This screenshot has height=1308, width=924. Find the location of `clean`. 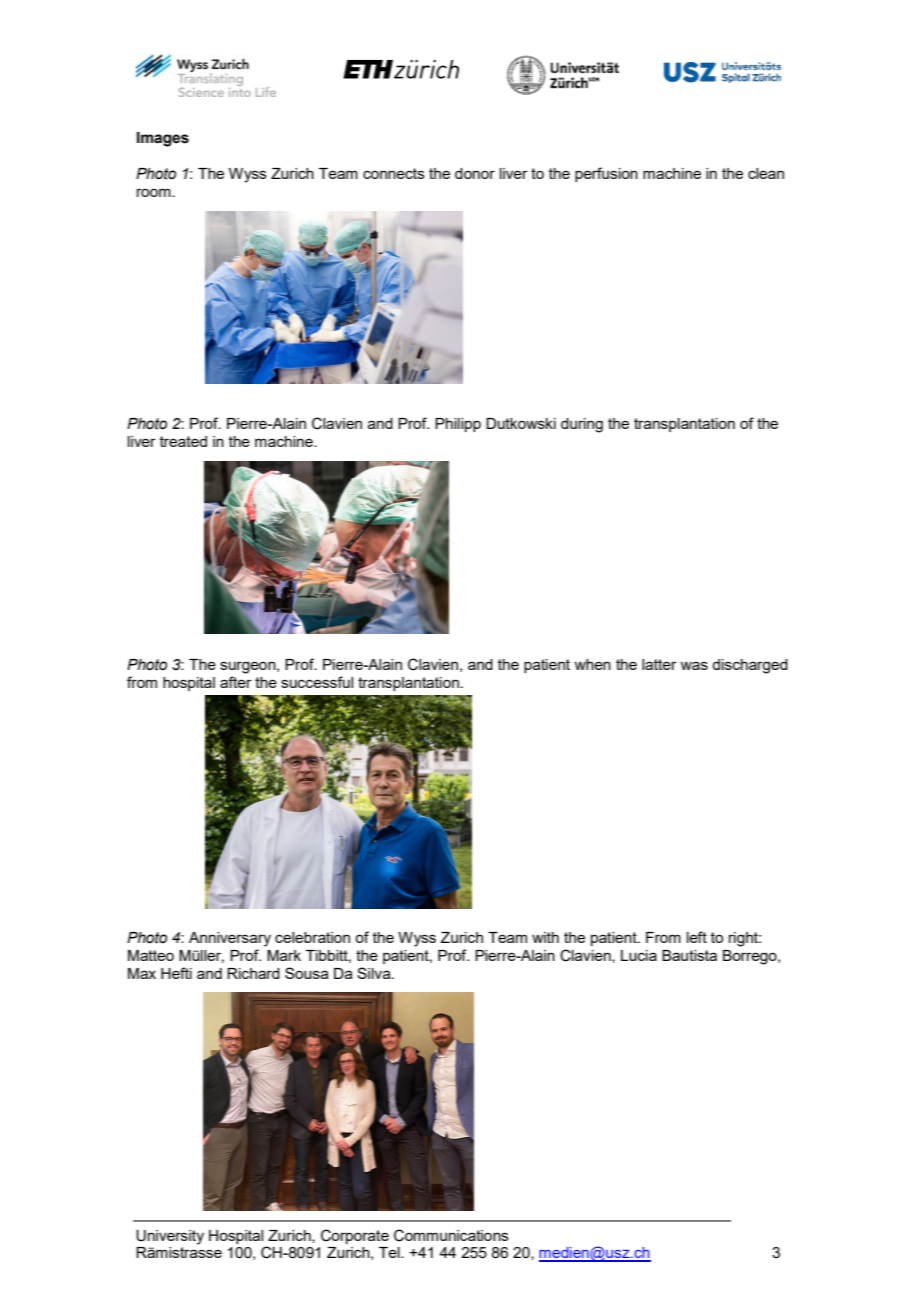

clean is located at coordinates (766, 173).
